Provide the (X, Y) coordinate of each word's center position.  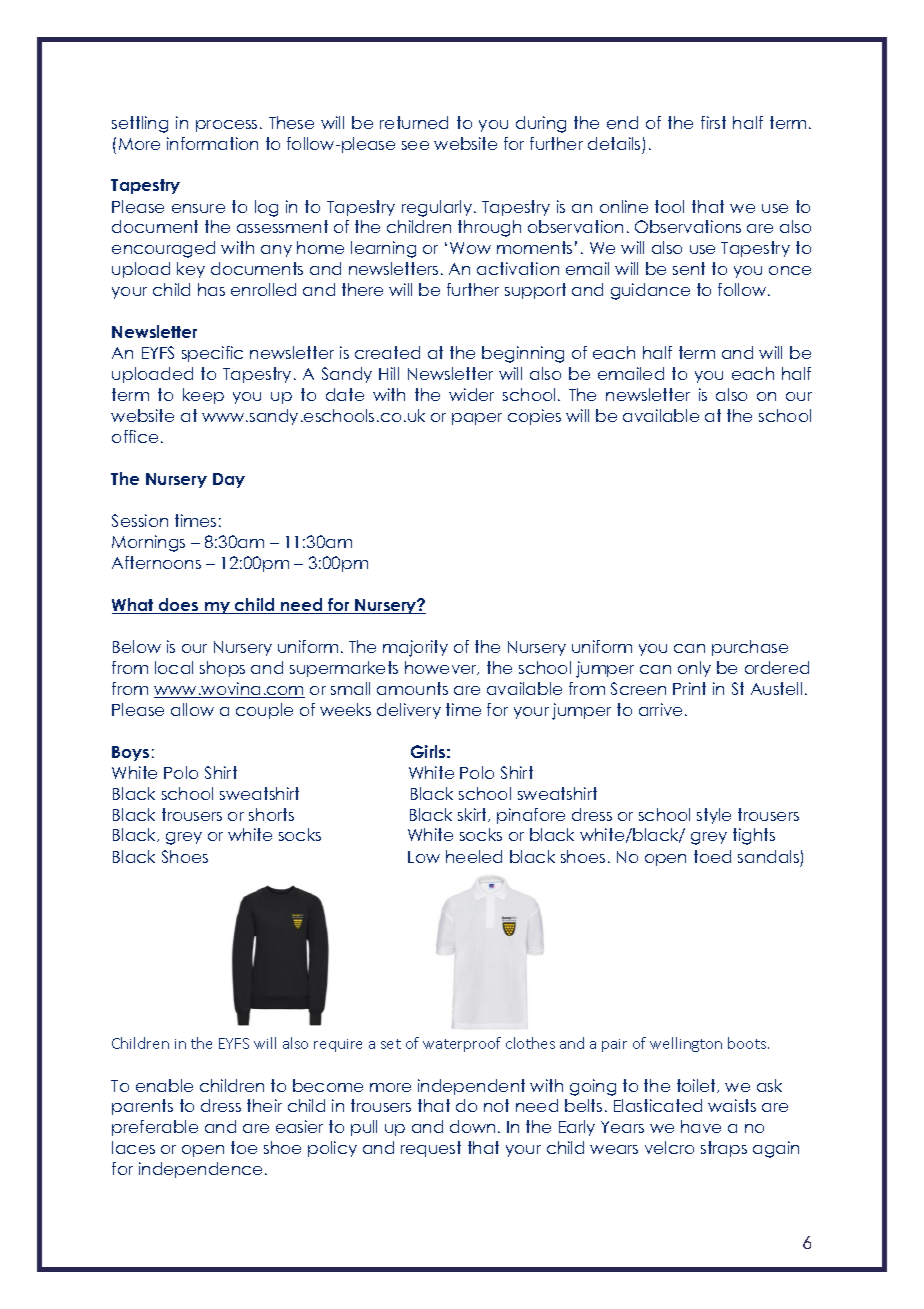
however (442, 668)
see (415, 145)
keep (203, 396)
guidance (650, 291)
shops (222, 669)
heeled (474, 856)
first (713, 122)
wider (471, 394)
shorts (271, 814)
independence (200, 1170)
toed (712, 856)
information (212, 143)
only (694, 669)
